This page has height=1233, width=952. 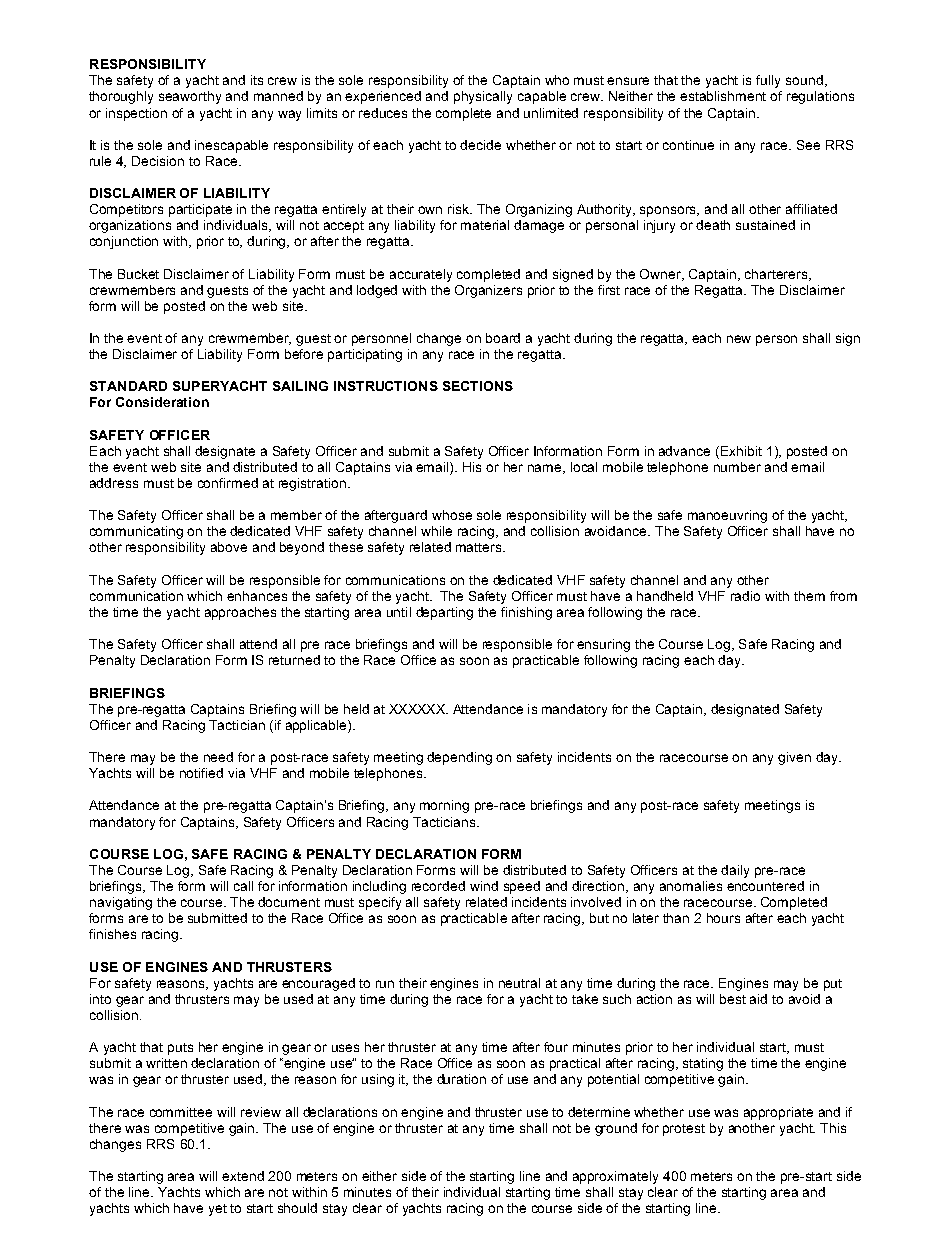 I want to click on establishment, so click(x=723, y=96).
